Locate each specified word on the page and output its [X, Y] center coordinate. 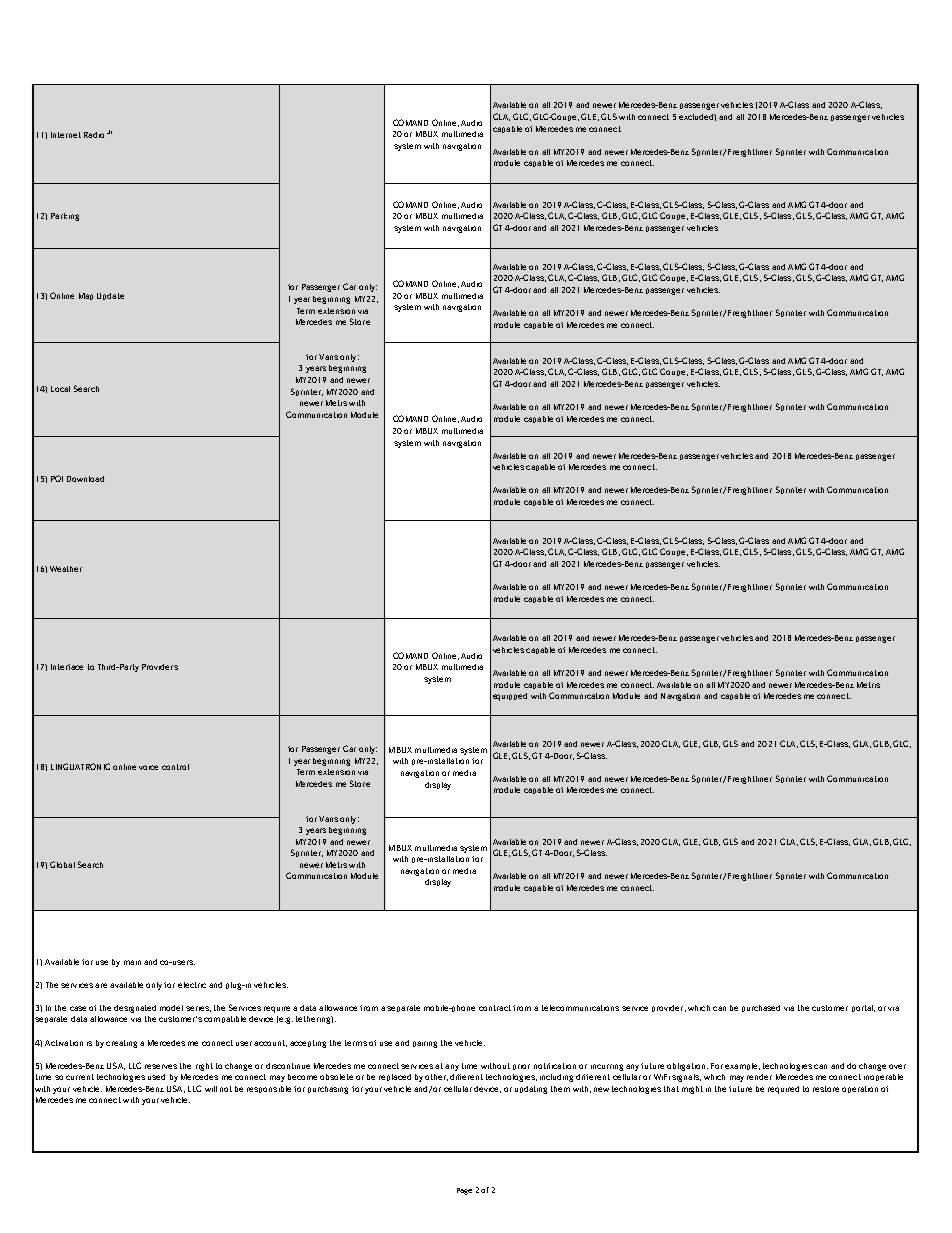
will [211, 1089]
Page [464, 1191]
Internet [66, 135]
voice [148, 767]
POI [57, 478]
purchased [761, 1008]
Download [85, 479]
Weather [66, 569]
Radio [94, 135]
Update [110, 296]
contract [495, 1008]
